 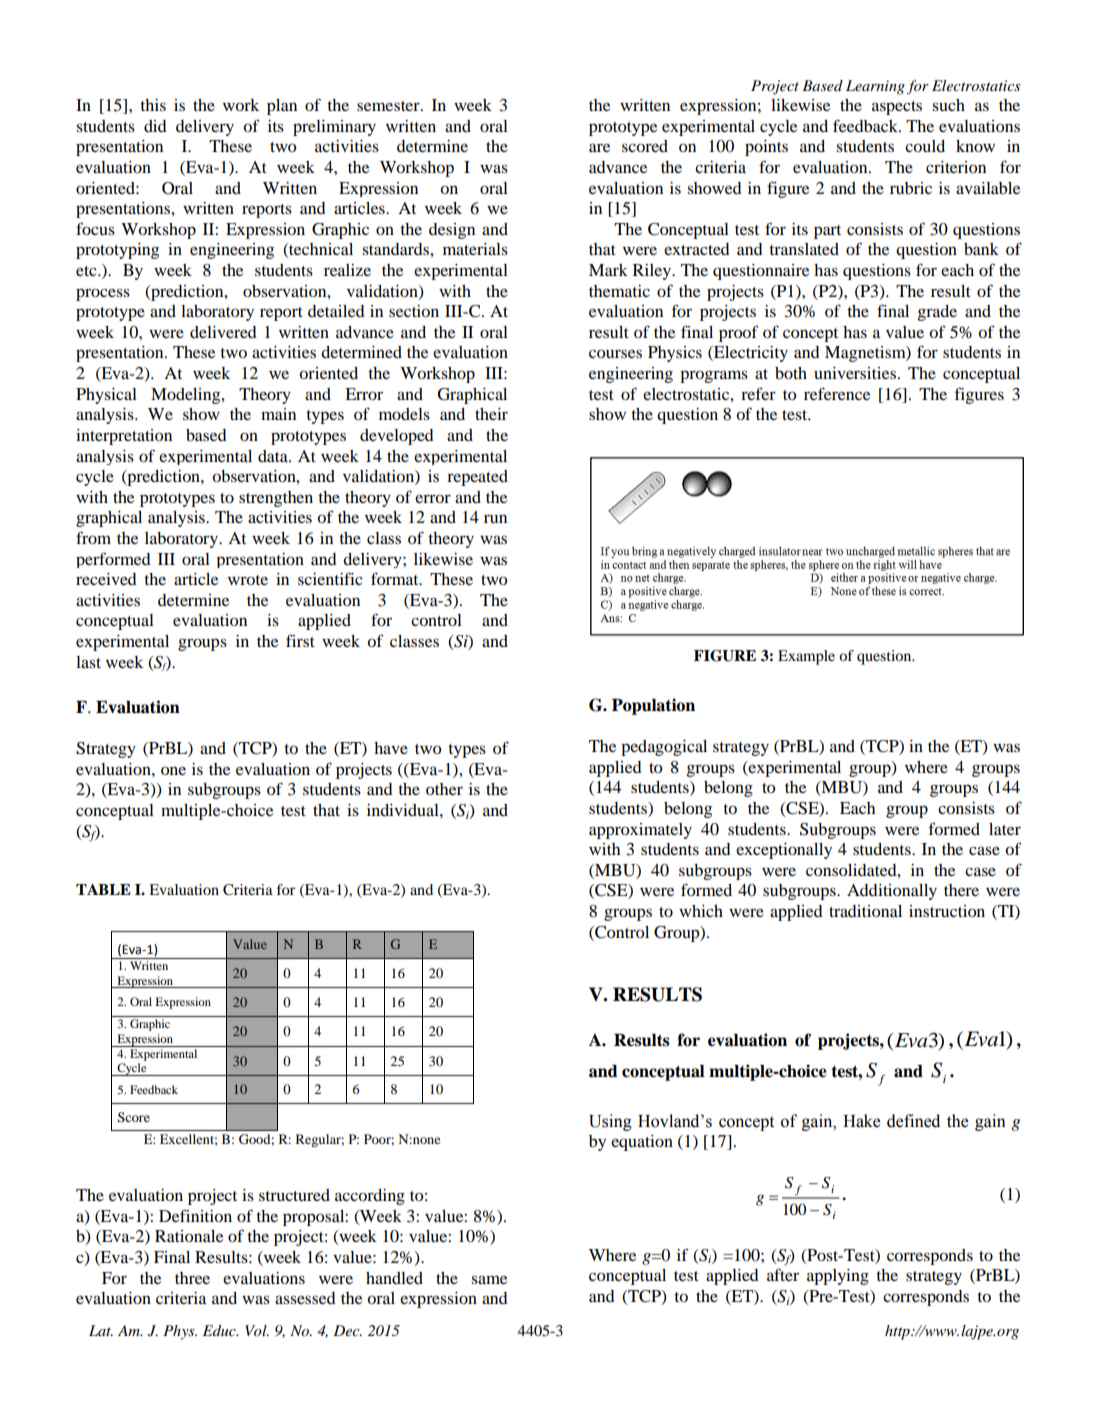 I want to click on did, so click(x=155, y=126).
